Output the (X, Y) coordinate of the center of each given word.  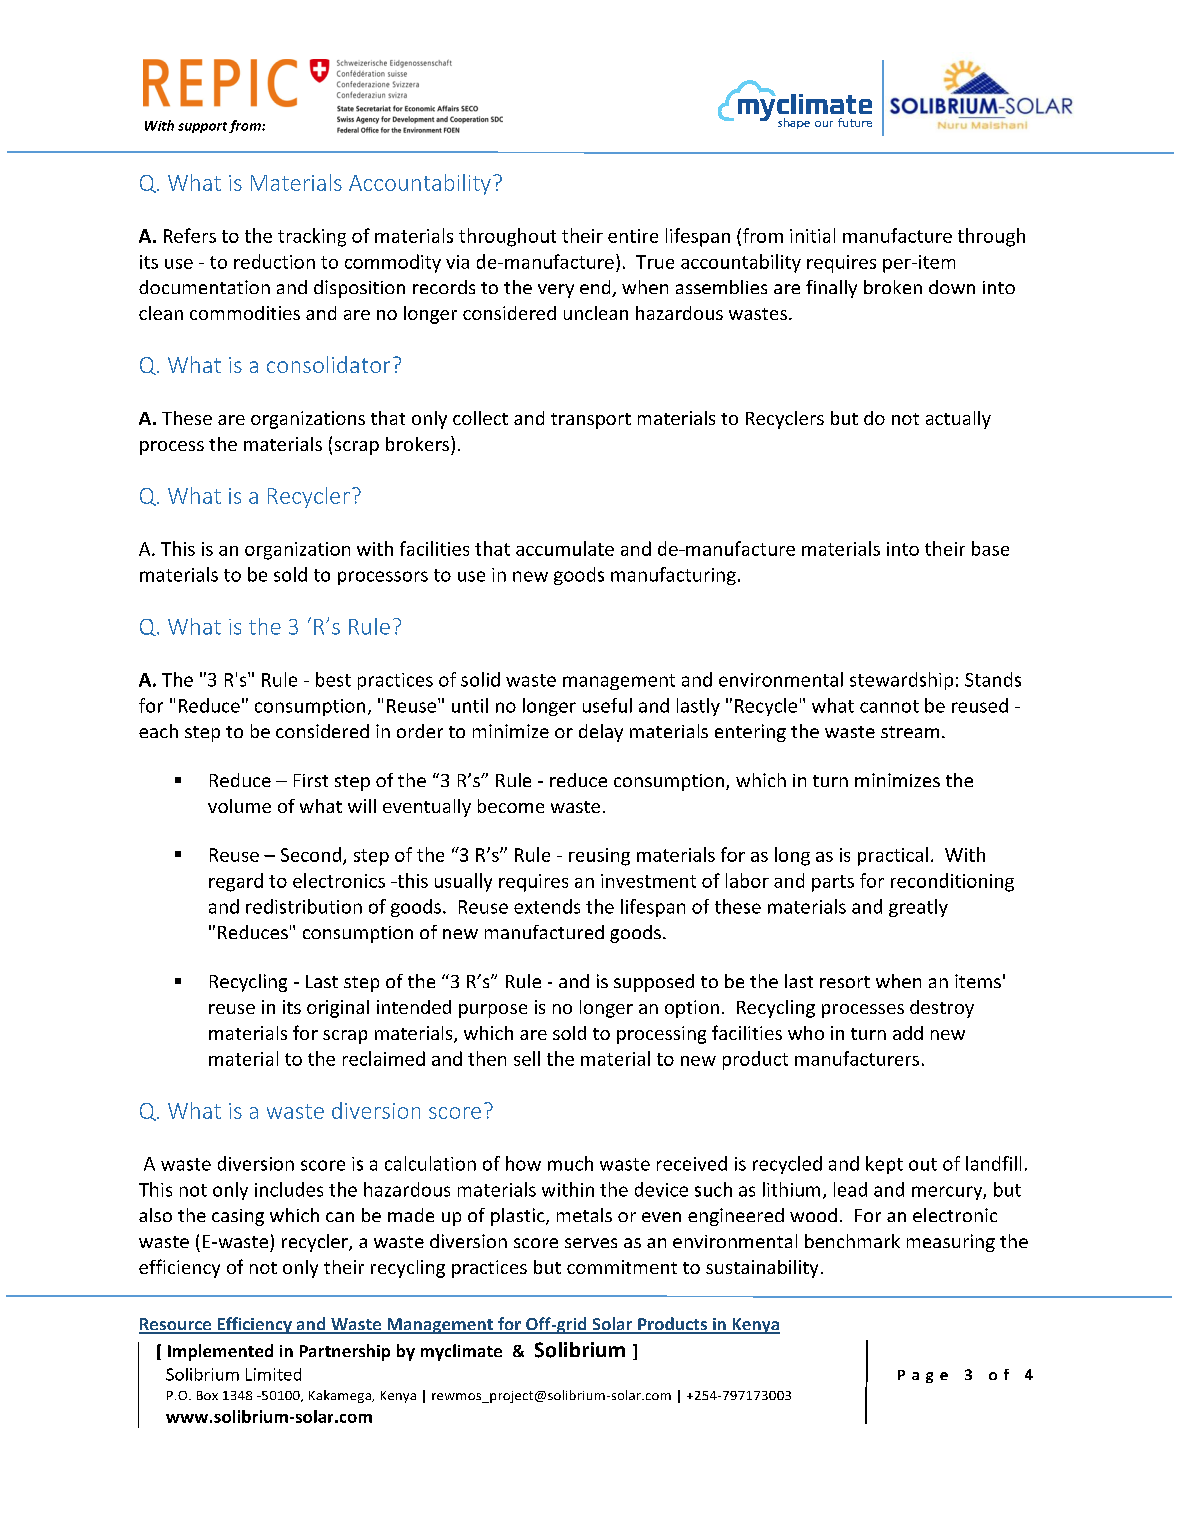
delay (601, 733)
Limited (273, 1374)
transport (591, 421)
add (908, 1033)
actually (958, 420)
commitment (622, 1267)
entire (633, 236)
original (338, 1009)
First (311, 780)
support (202, 127)
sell (527, 1058)
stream (910, 732)
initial (812, 235)
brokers (419, 443)
